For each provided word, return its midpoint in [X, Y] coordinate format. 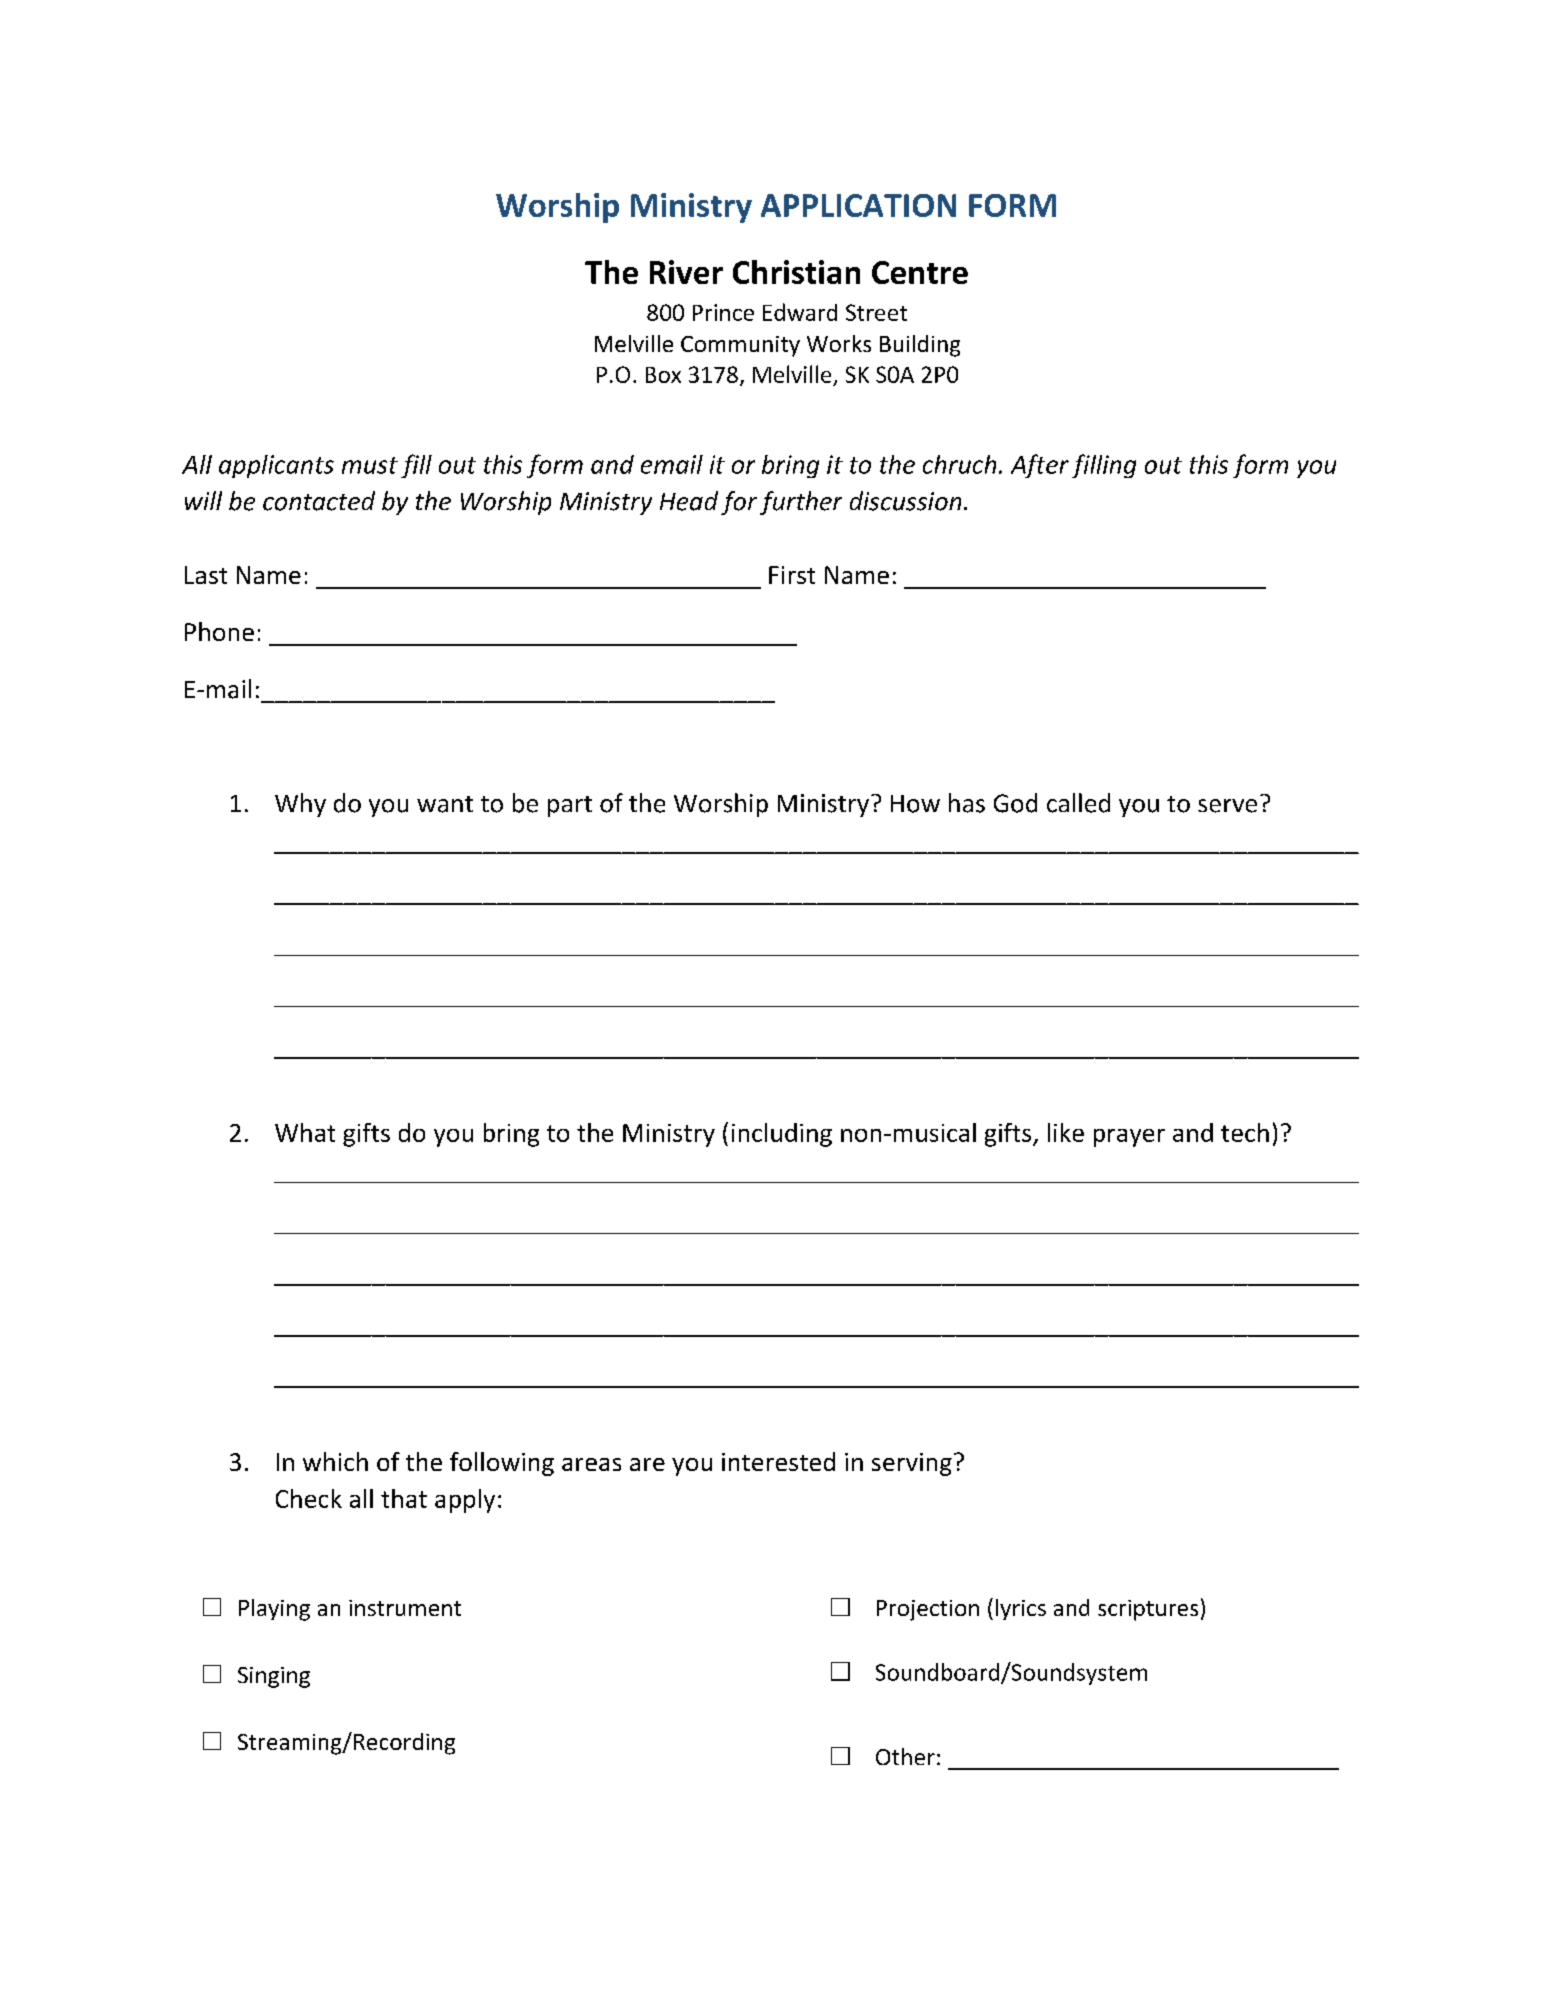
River [686, 272]
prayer [1129, 1138]
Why [300, 805]
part [570, 806]
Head [689, 501]
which [335, 1461]
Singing [274, 1677]
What [305, 1132]
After [1040, 466]
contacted [319, 501]
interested [778, 1461]
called [1078, 803]
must [370, 465]
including [782, 1135]
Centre [920, 272]
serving [912, 1464]
